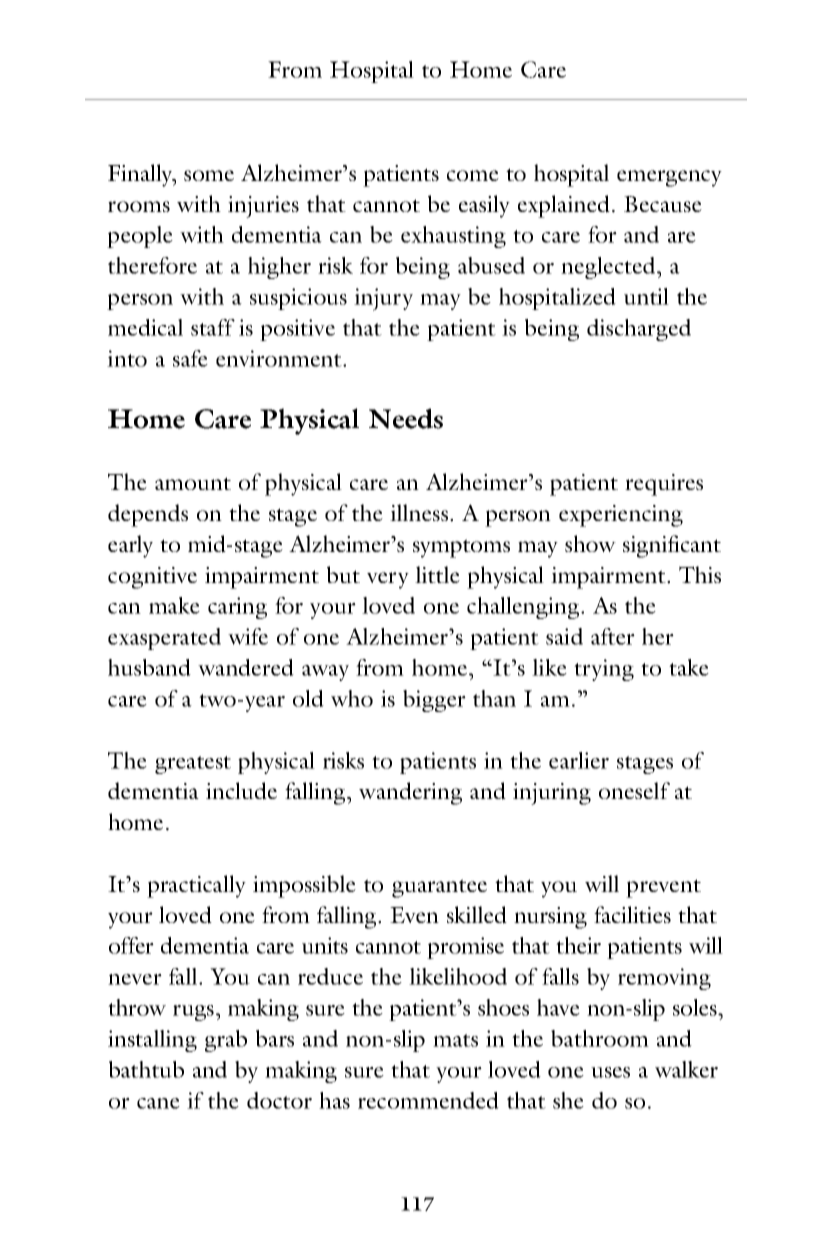 This screenshot has width=835, height=1252. Describe the element at coordinates (610, 1072) in the screenshot. I see `uses` at that location.
